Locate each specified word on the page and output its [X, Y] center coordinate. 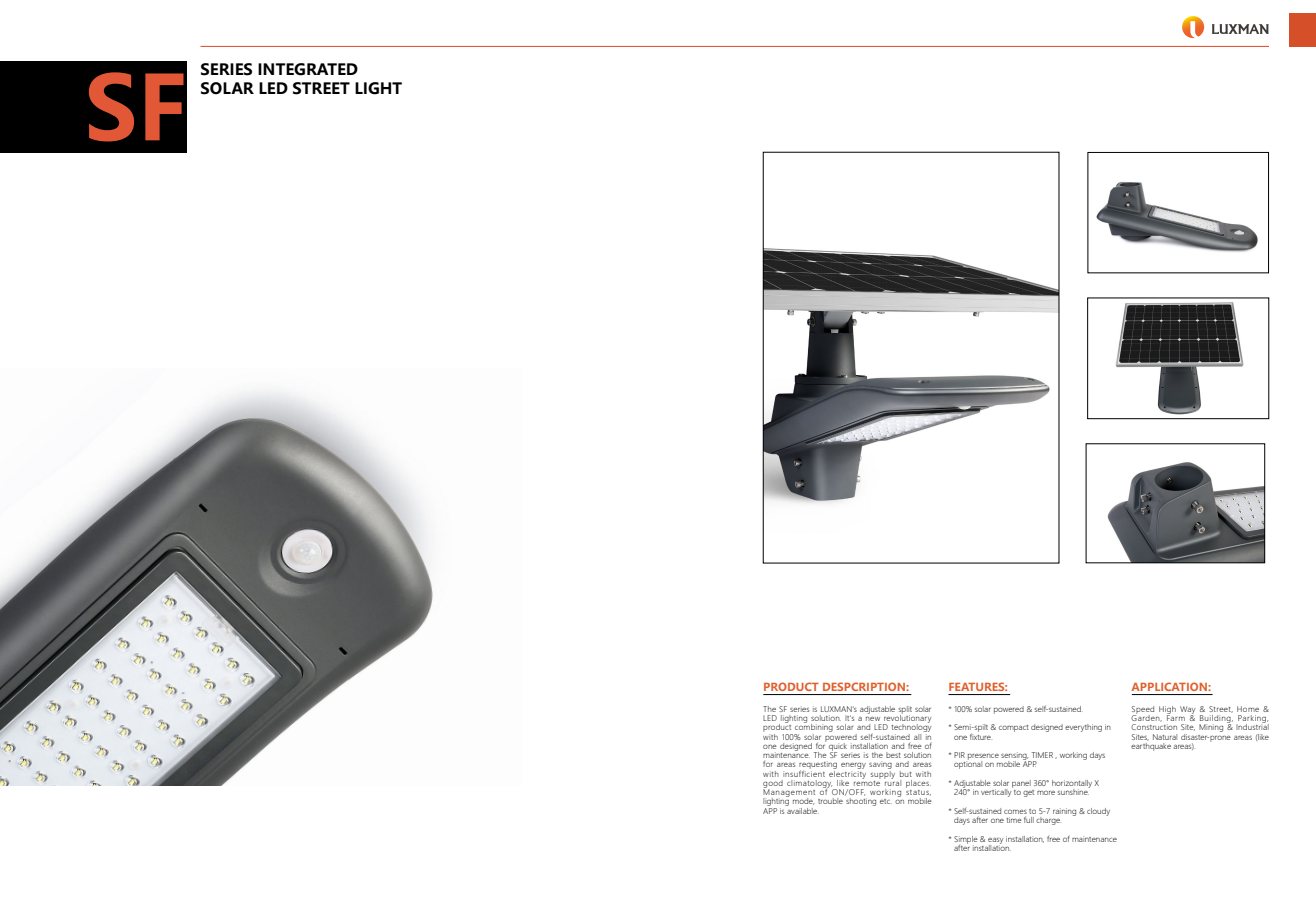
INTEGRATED [308, 69]
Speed [1143, 711]
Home [1248, 709]
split [905, 711]
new [873, 719]
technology [911, 728]
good [772, 785]
